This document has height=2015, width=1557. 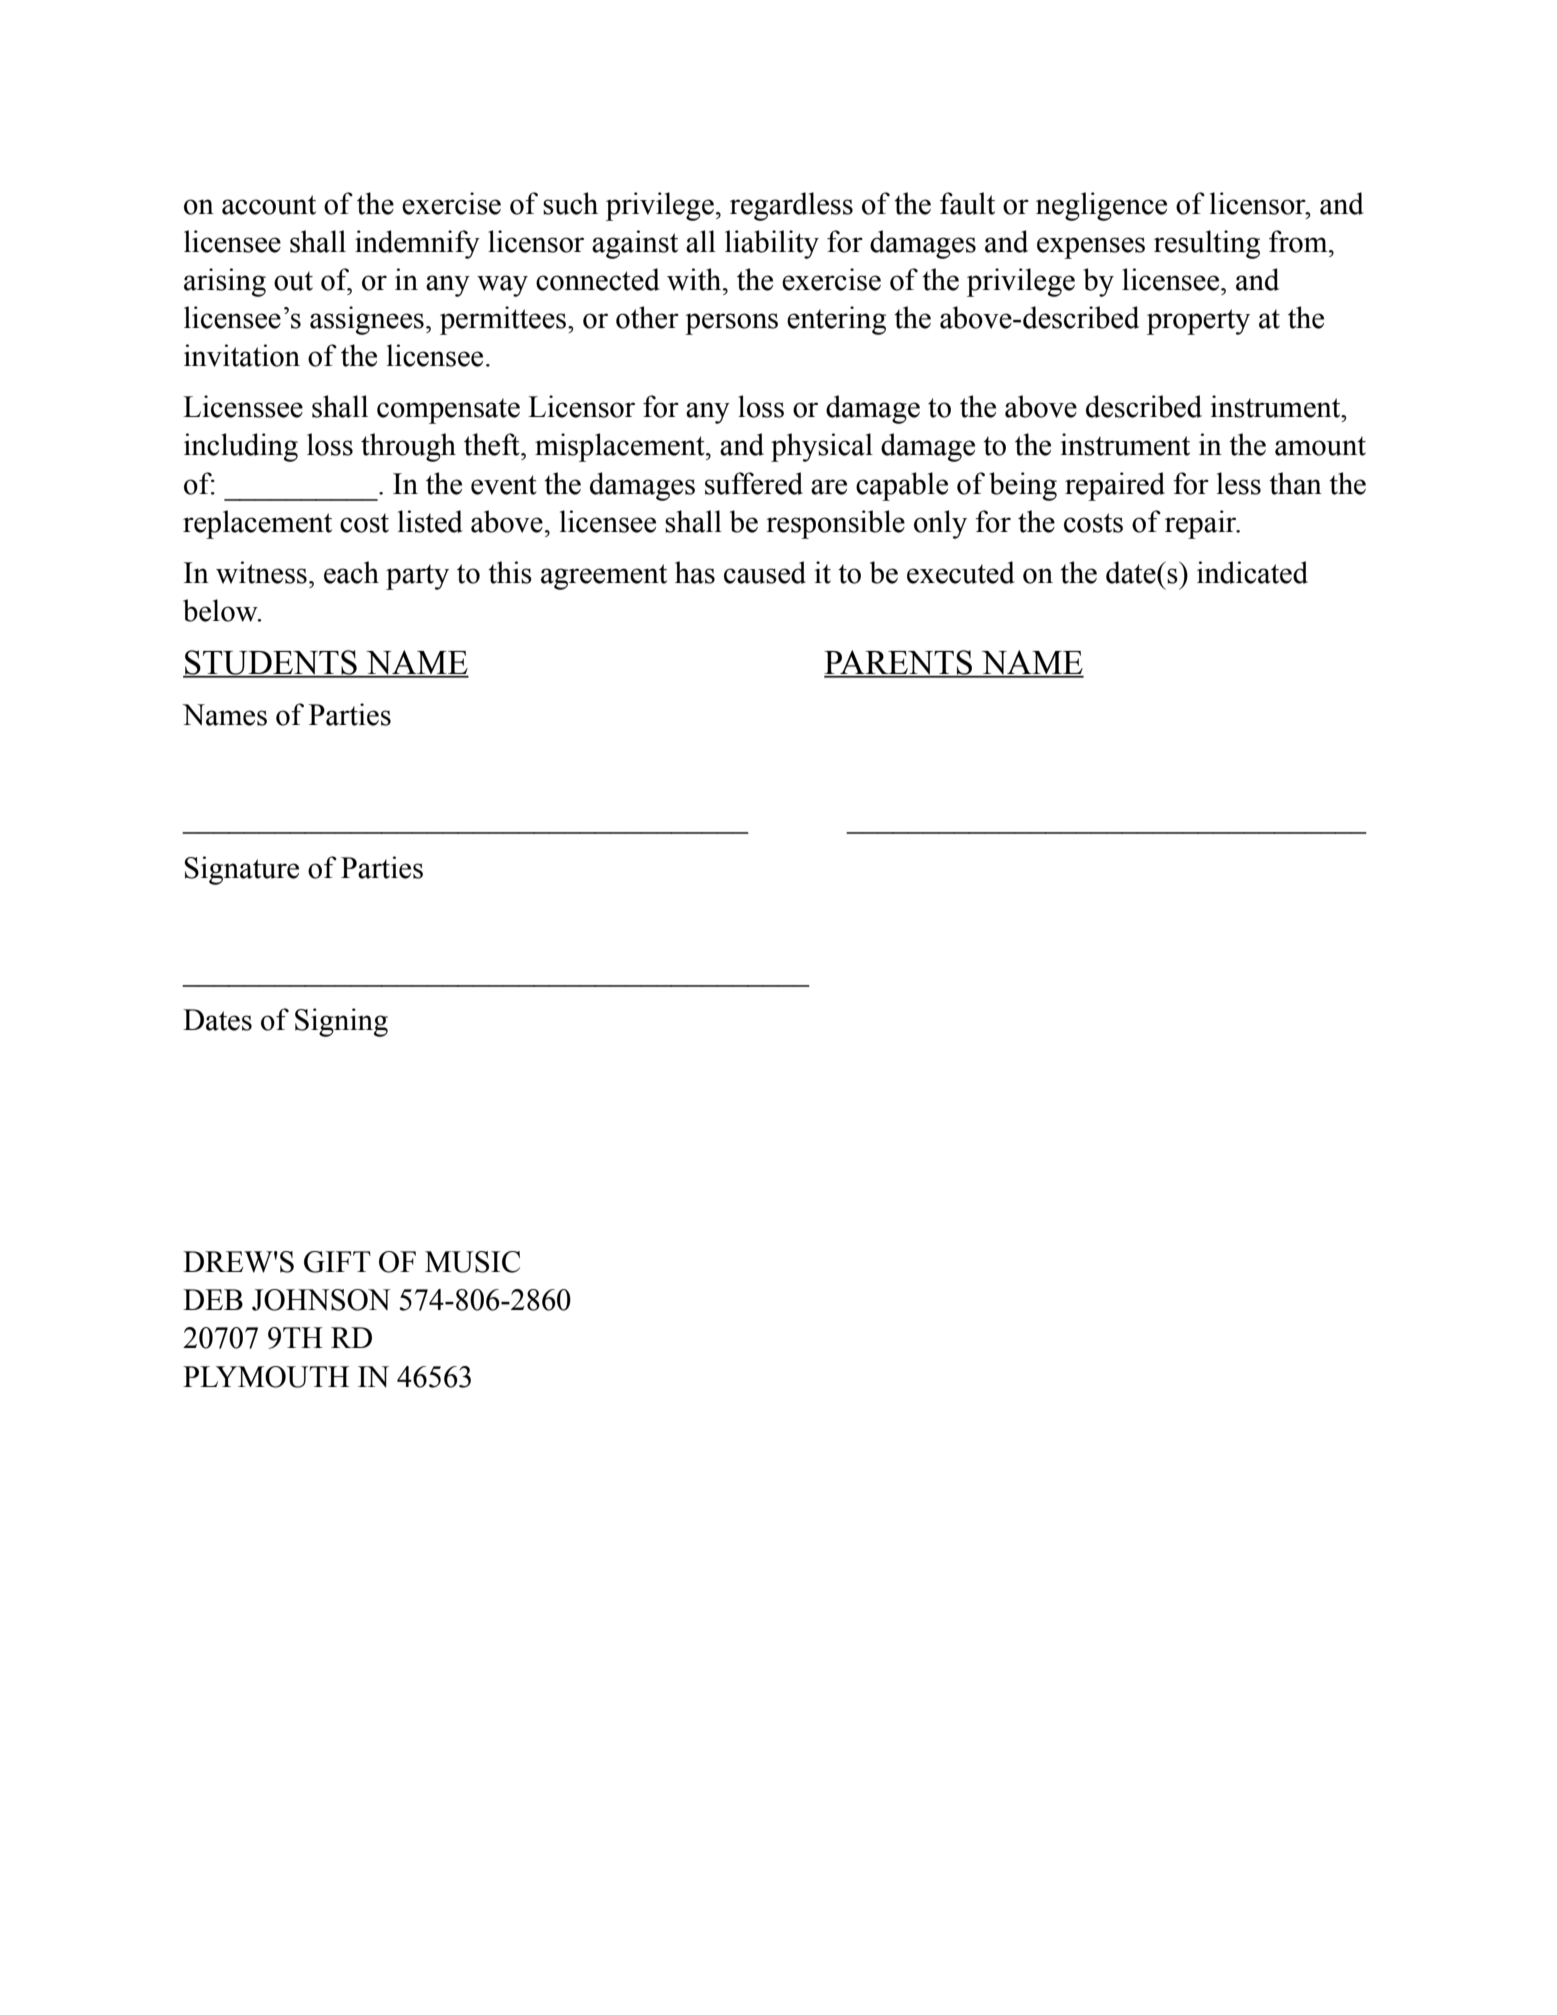 What do you see at coordinates (1207, 244) in the document?
I see `resulting` at bounding box center [1207, 244].
